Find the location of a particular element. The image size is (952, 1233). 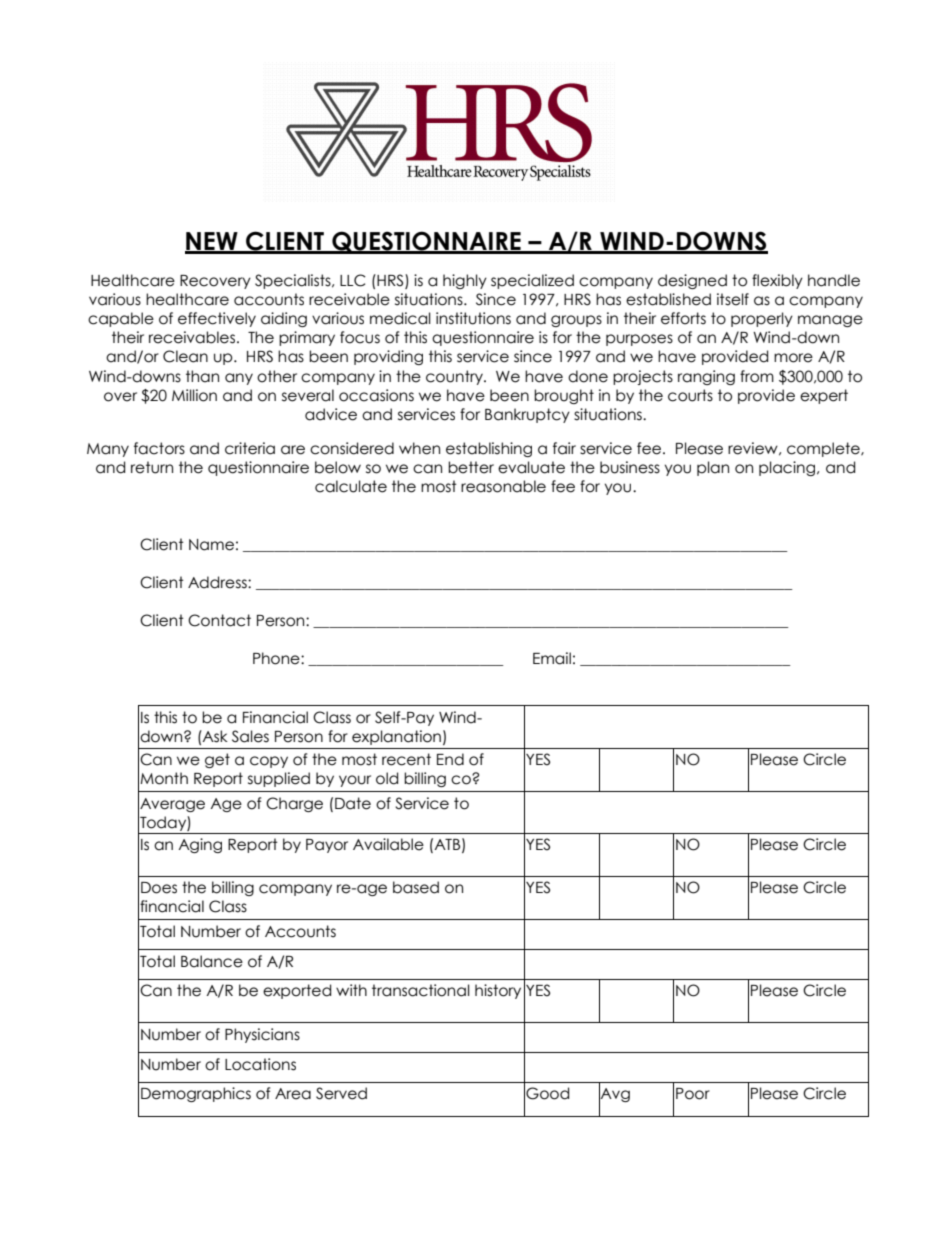

properly is located at coordinates (762, 319).
